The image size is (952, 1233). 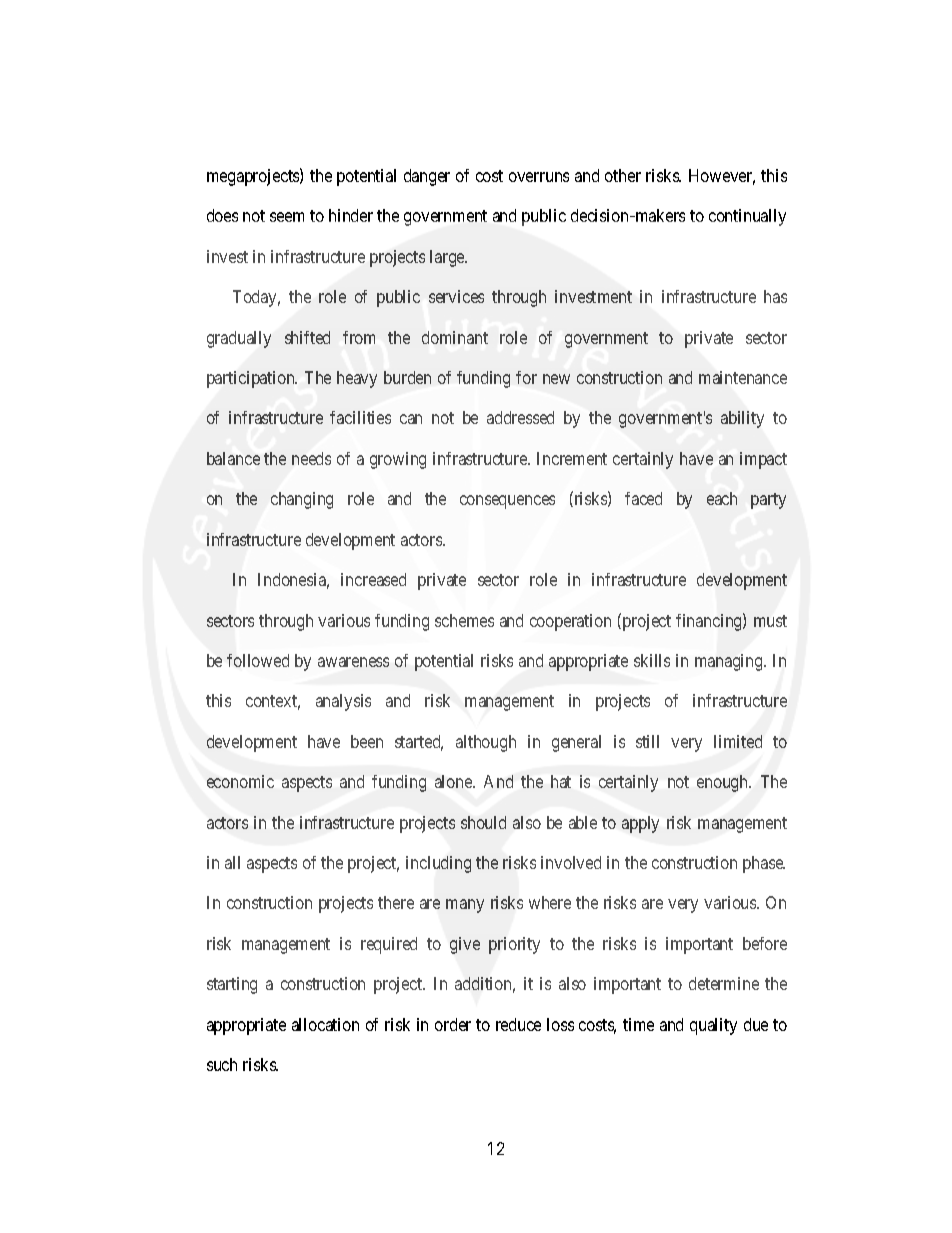 What do you see at coordinates (325, 1024) in the screenshot?
I see `allocation` at bounding box center [325, 1024].
